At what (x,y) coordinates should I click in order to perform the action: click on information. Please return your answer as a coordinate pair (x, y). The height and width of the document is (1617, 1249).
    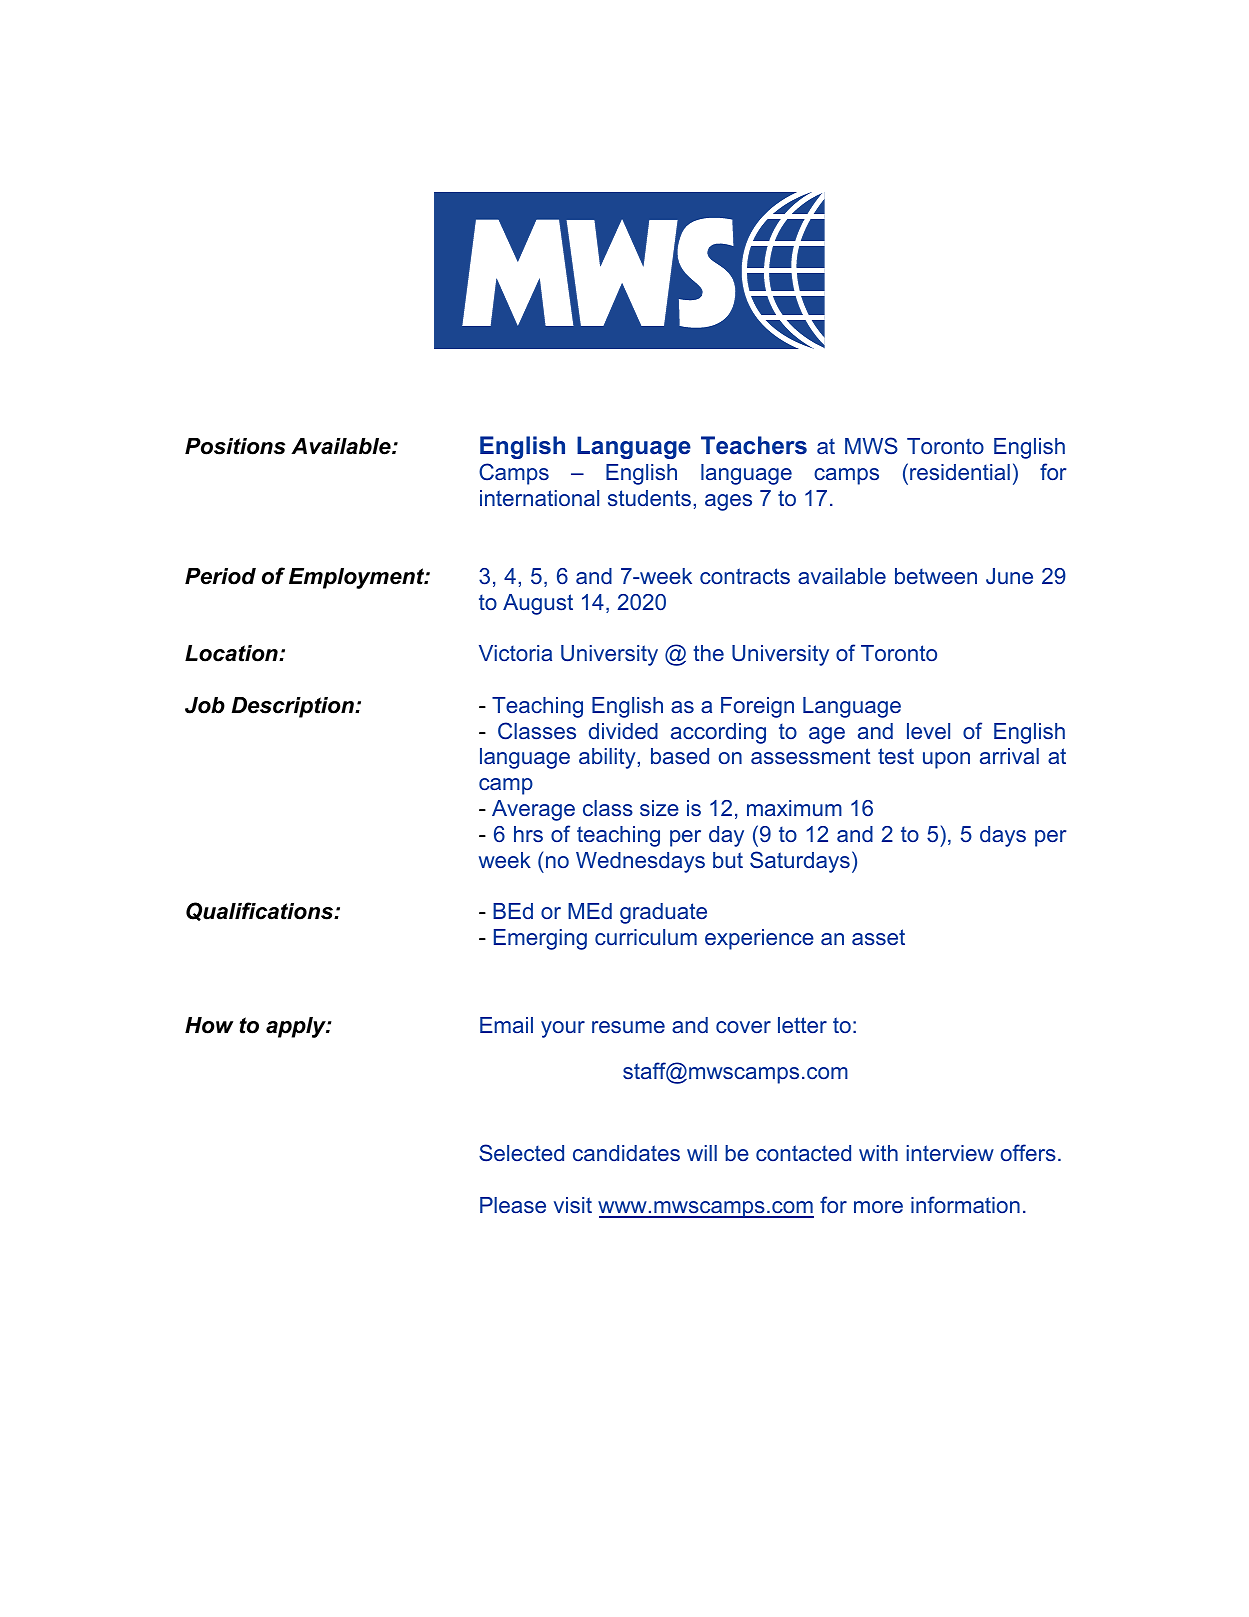
    Looking at the image, I should click on (965, 1204).
